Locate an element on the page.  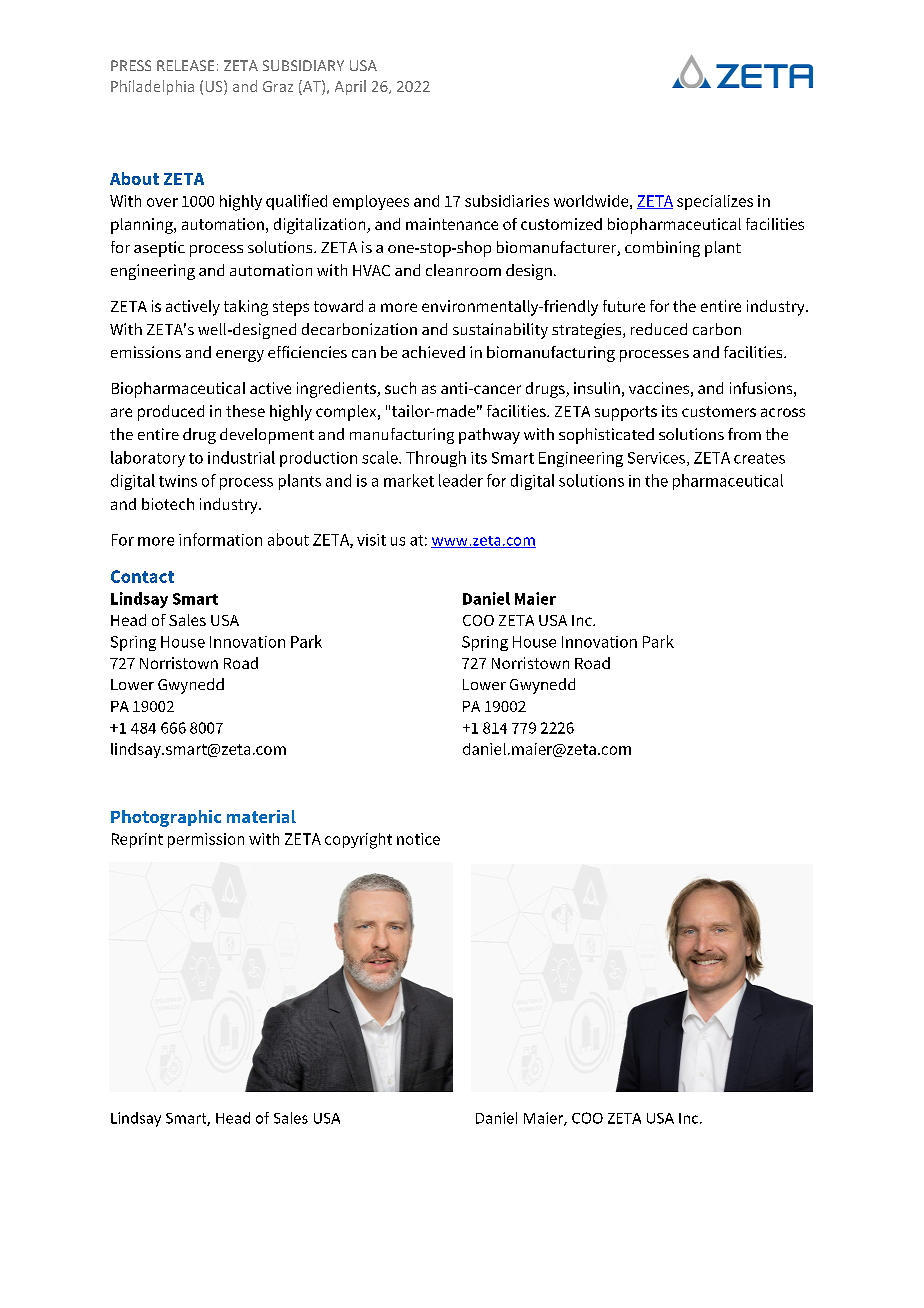
Photographic is located at coordinates (166, 818).
